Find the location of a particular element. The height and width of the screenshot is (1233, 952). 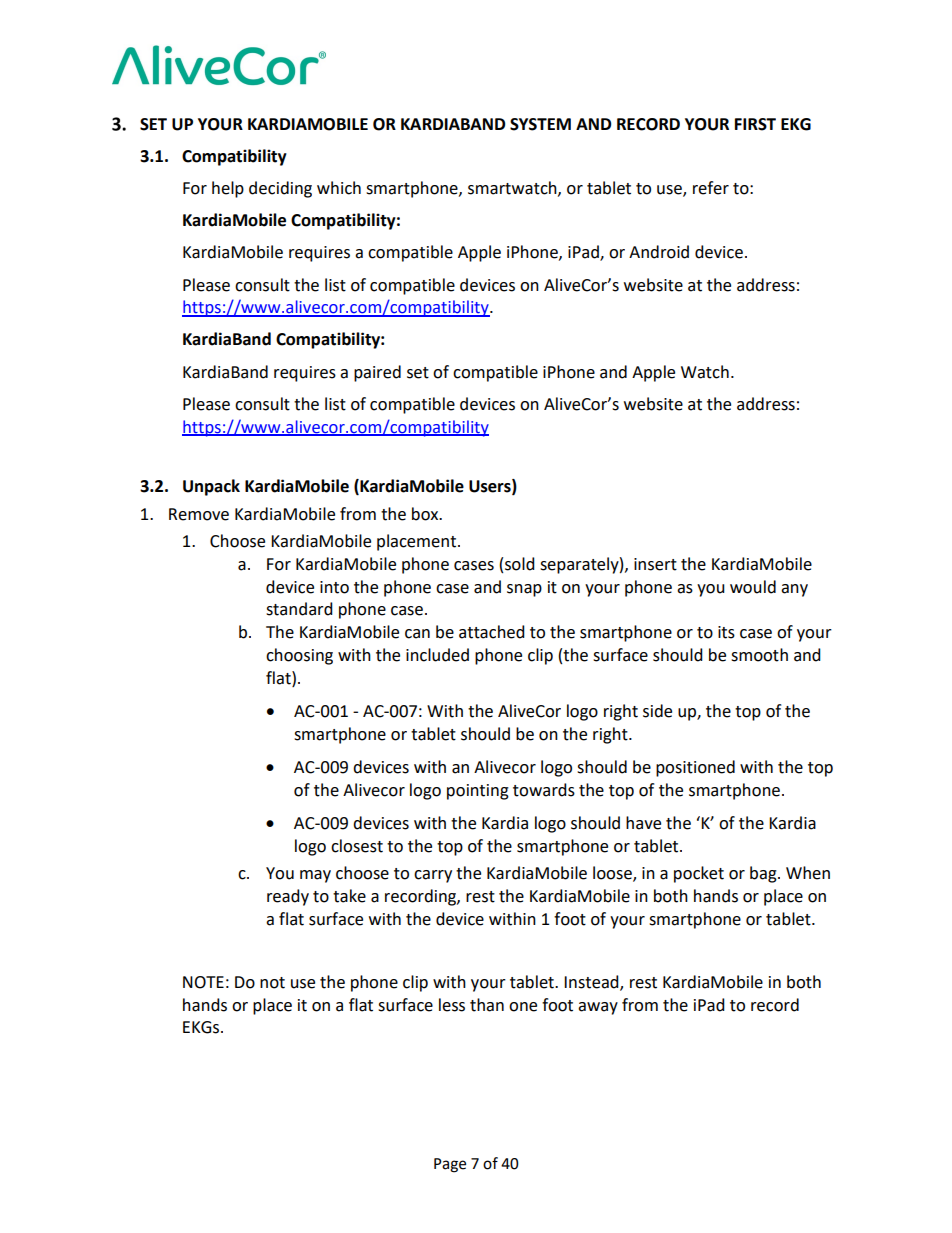

FIRST is located at coordinates (755, 124).
